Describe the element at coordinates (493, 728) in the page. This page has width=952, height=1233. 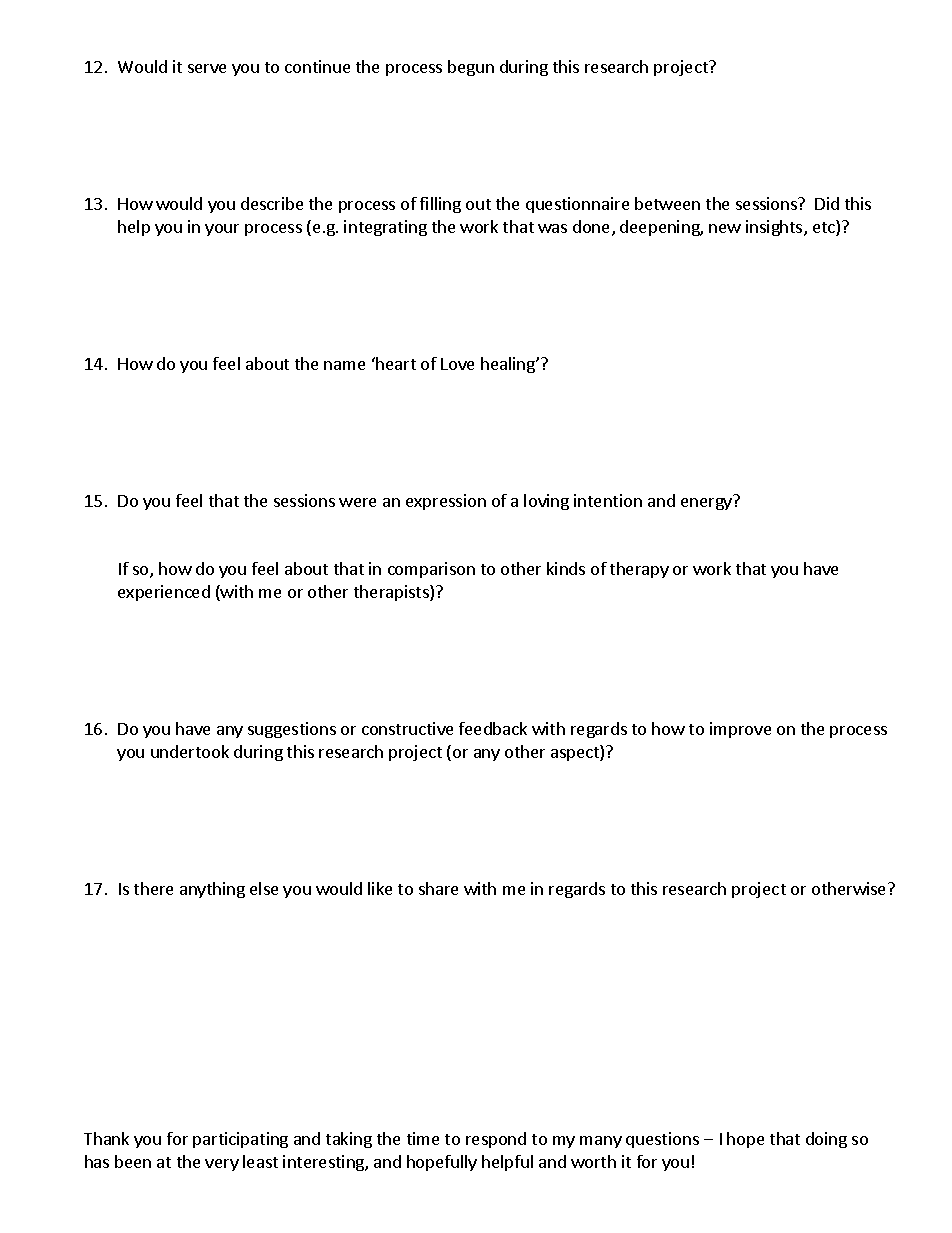
I see `feedback` at that location.
